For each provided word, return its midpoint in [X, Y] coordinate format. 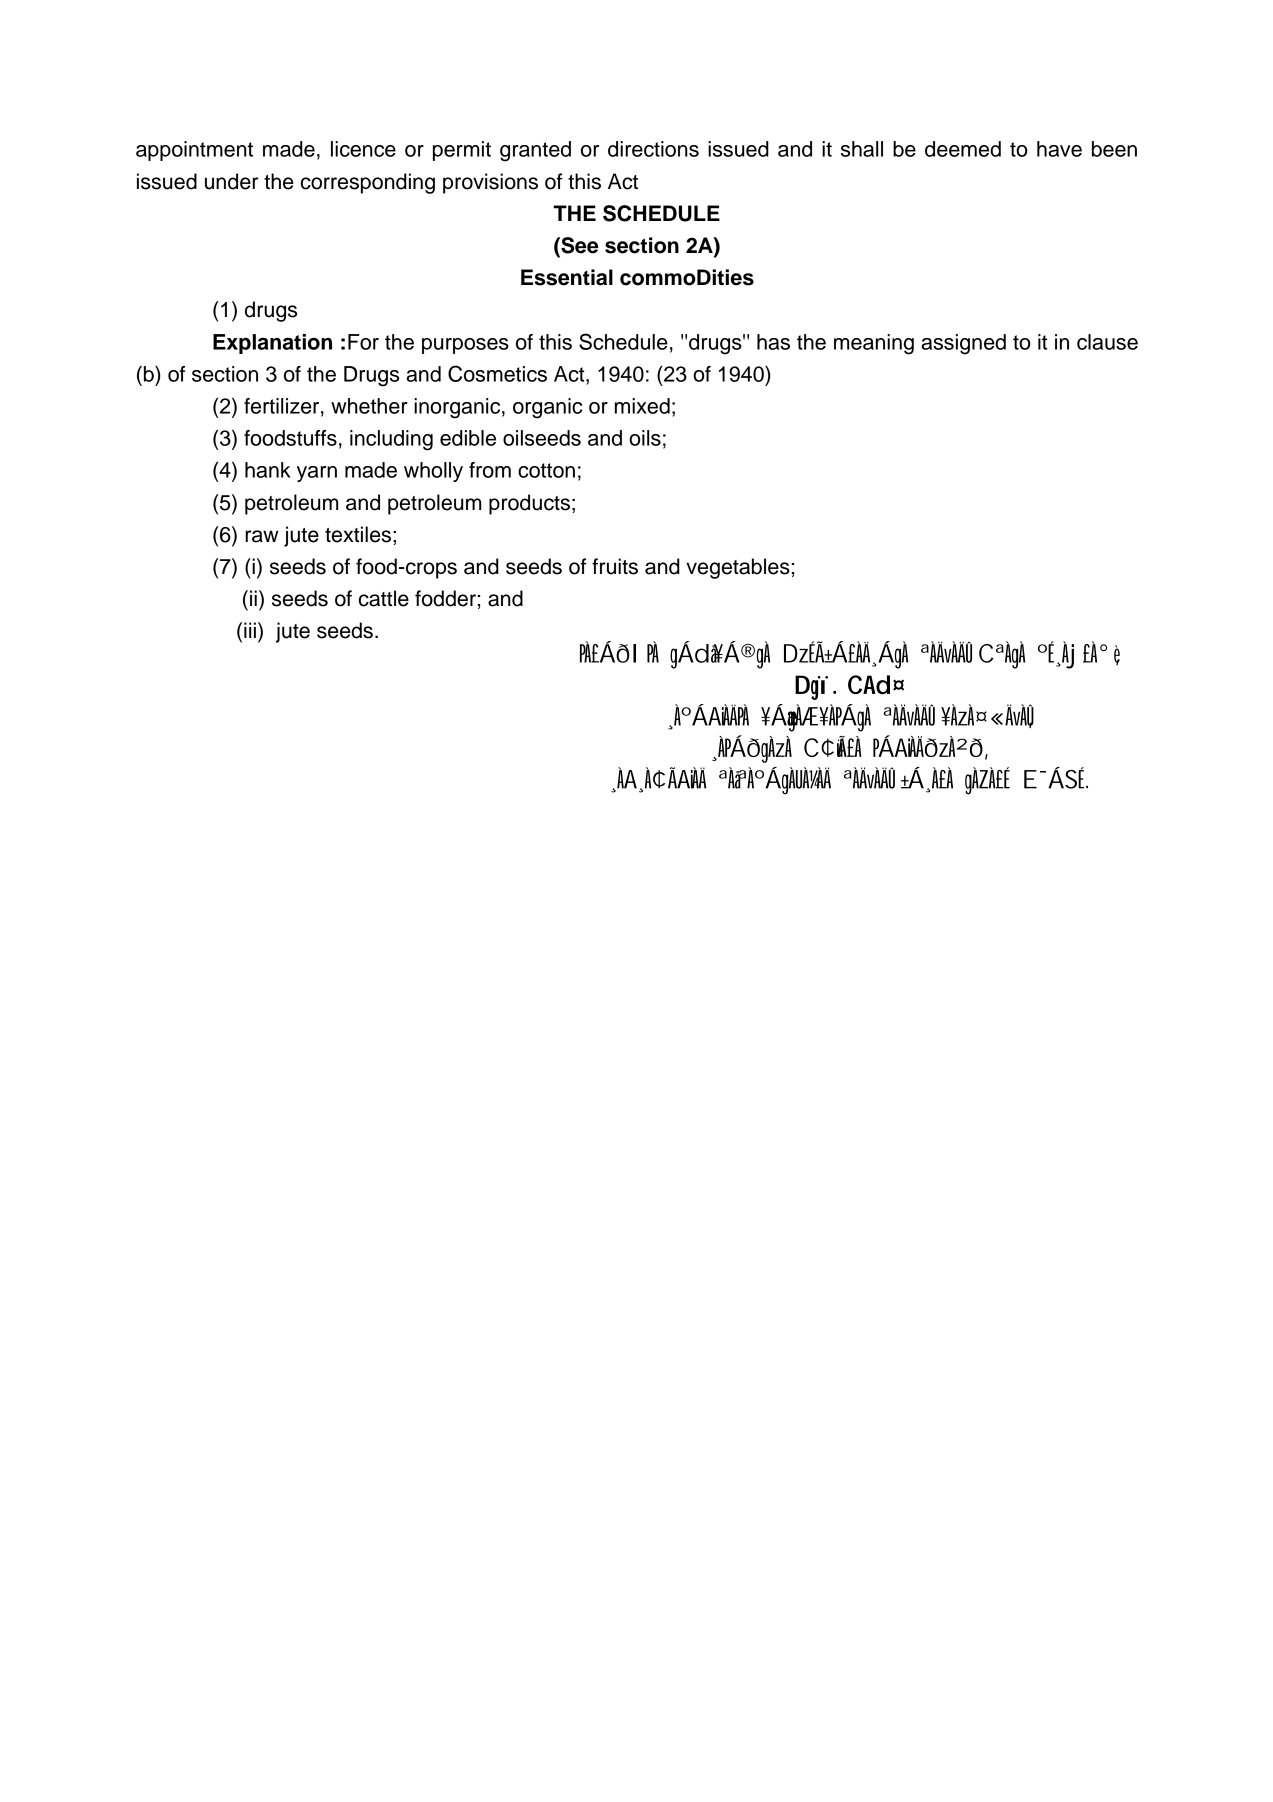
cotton [546, 470]
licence [363, 149]
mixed [642, 406]
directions [653, 149]
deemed [963, 149]
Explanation [272, 344]
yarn [317, 474]
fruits [615, 566]
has [773, 342]
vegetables [738, 568]
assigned [963, 344]
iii [250, 630]
